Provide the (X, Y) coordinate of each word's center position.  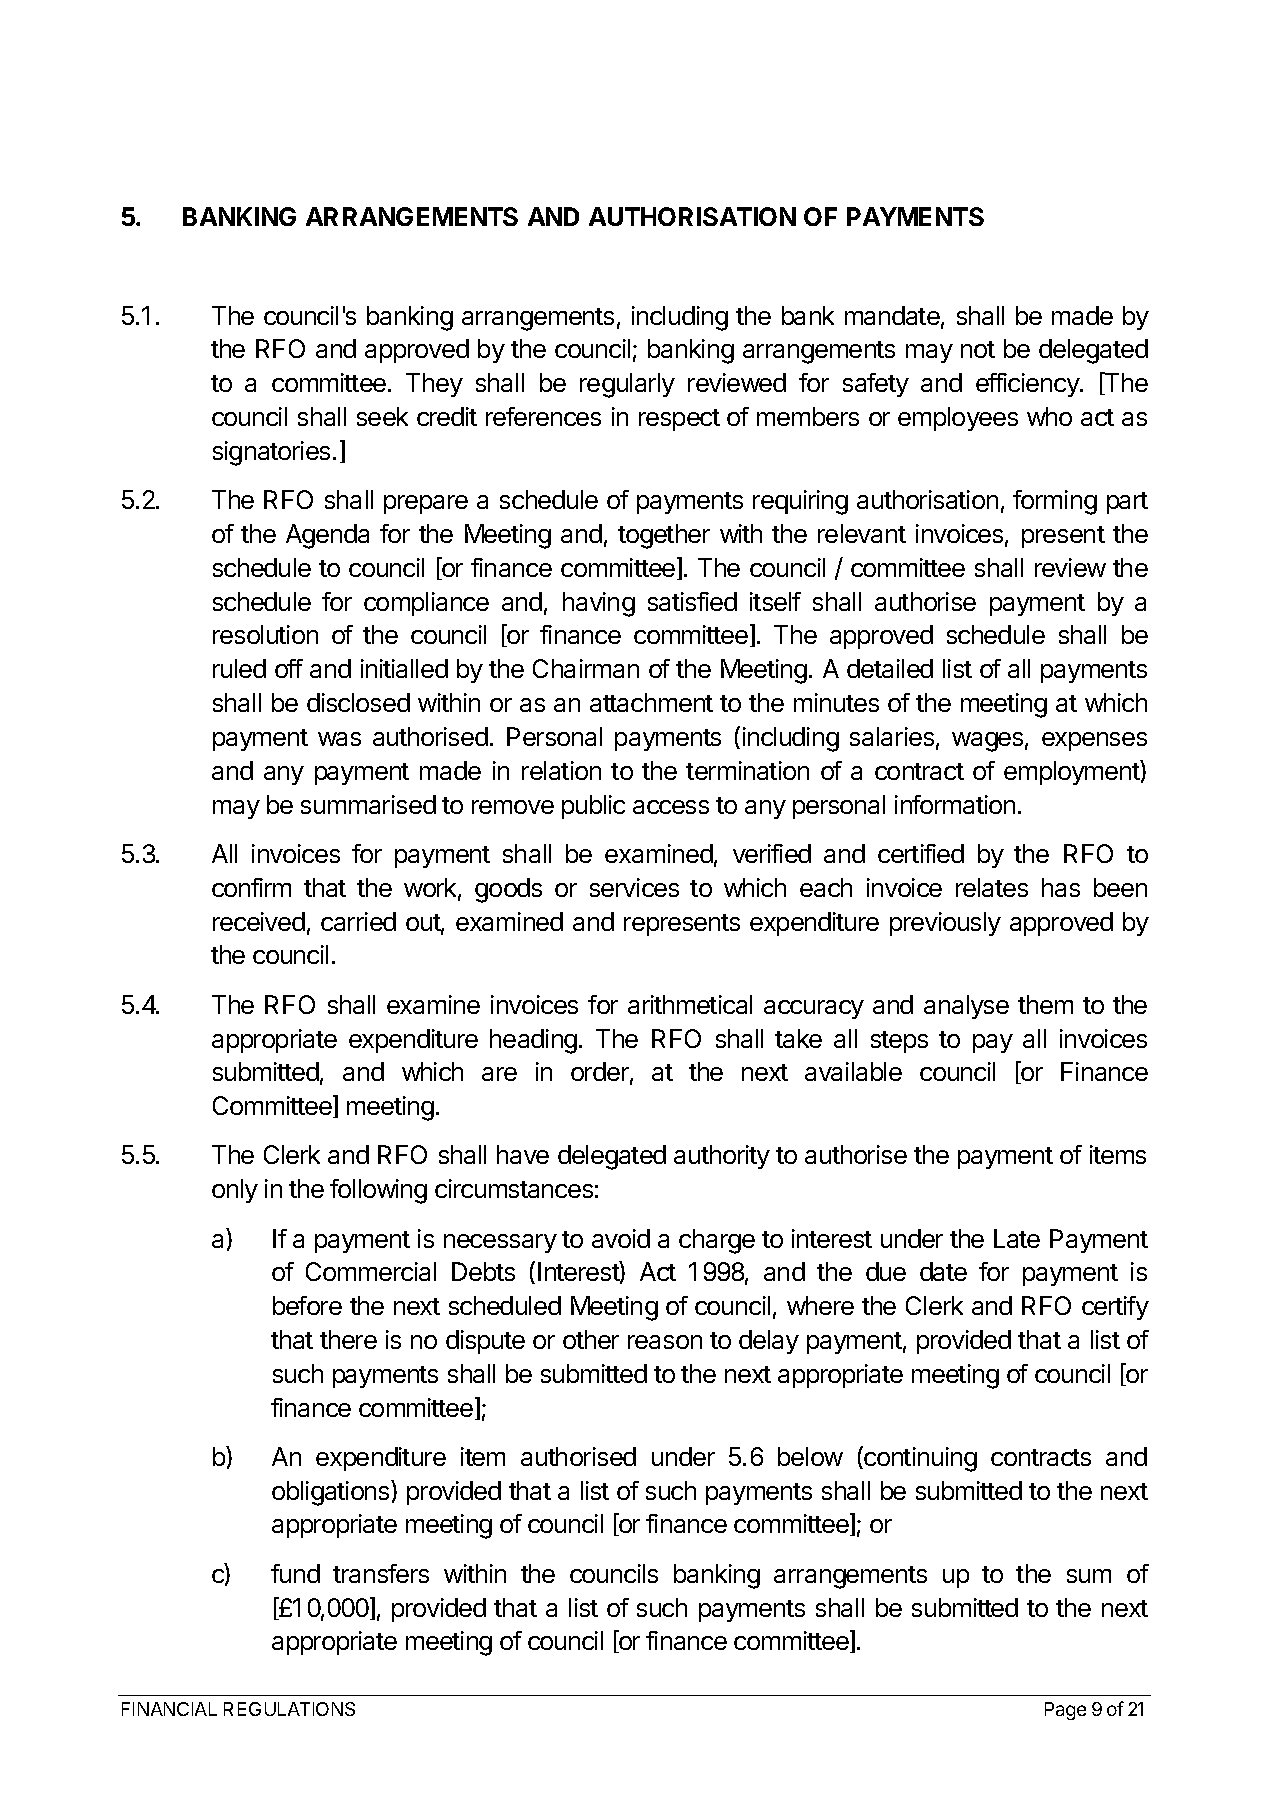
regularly (627, 385)
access (671, 807)
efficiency (1028, 385)
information (955, 804)
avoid (621, 1238)
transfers (381, 1573)
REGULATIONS (289, 1709)
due (886, 1271)
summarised (368, 804)
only (235, 1191)
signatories (271, 453)
